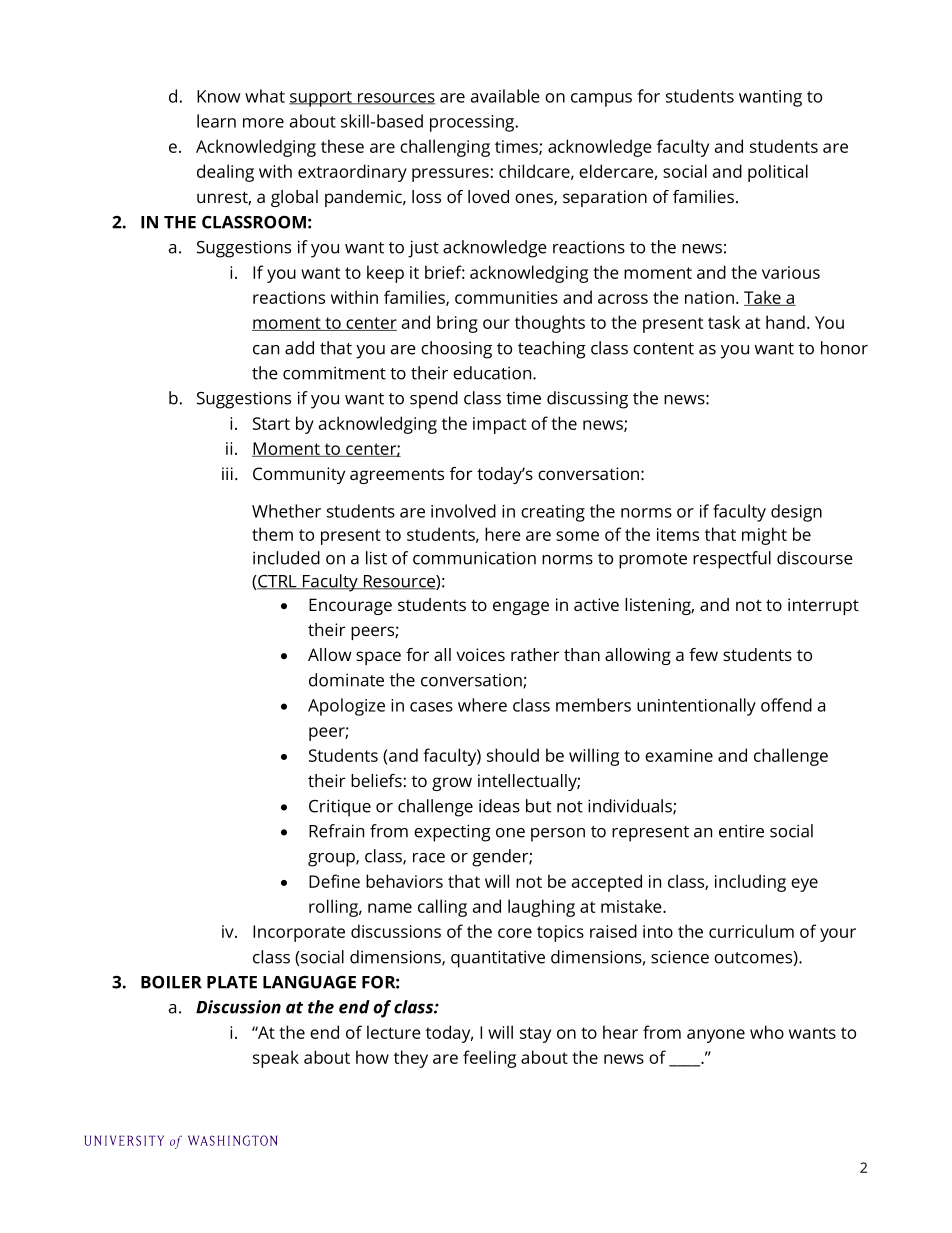 The image size is (952, 1233). What do you see at coordinates (535, 1035) in the document?
I see `stay` at bounding box center [535, 1035].
